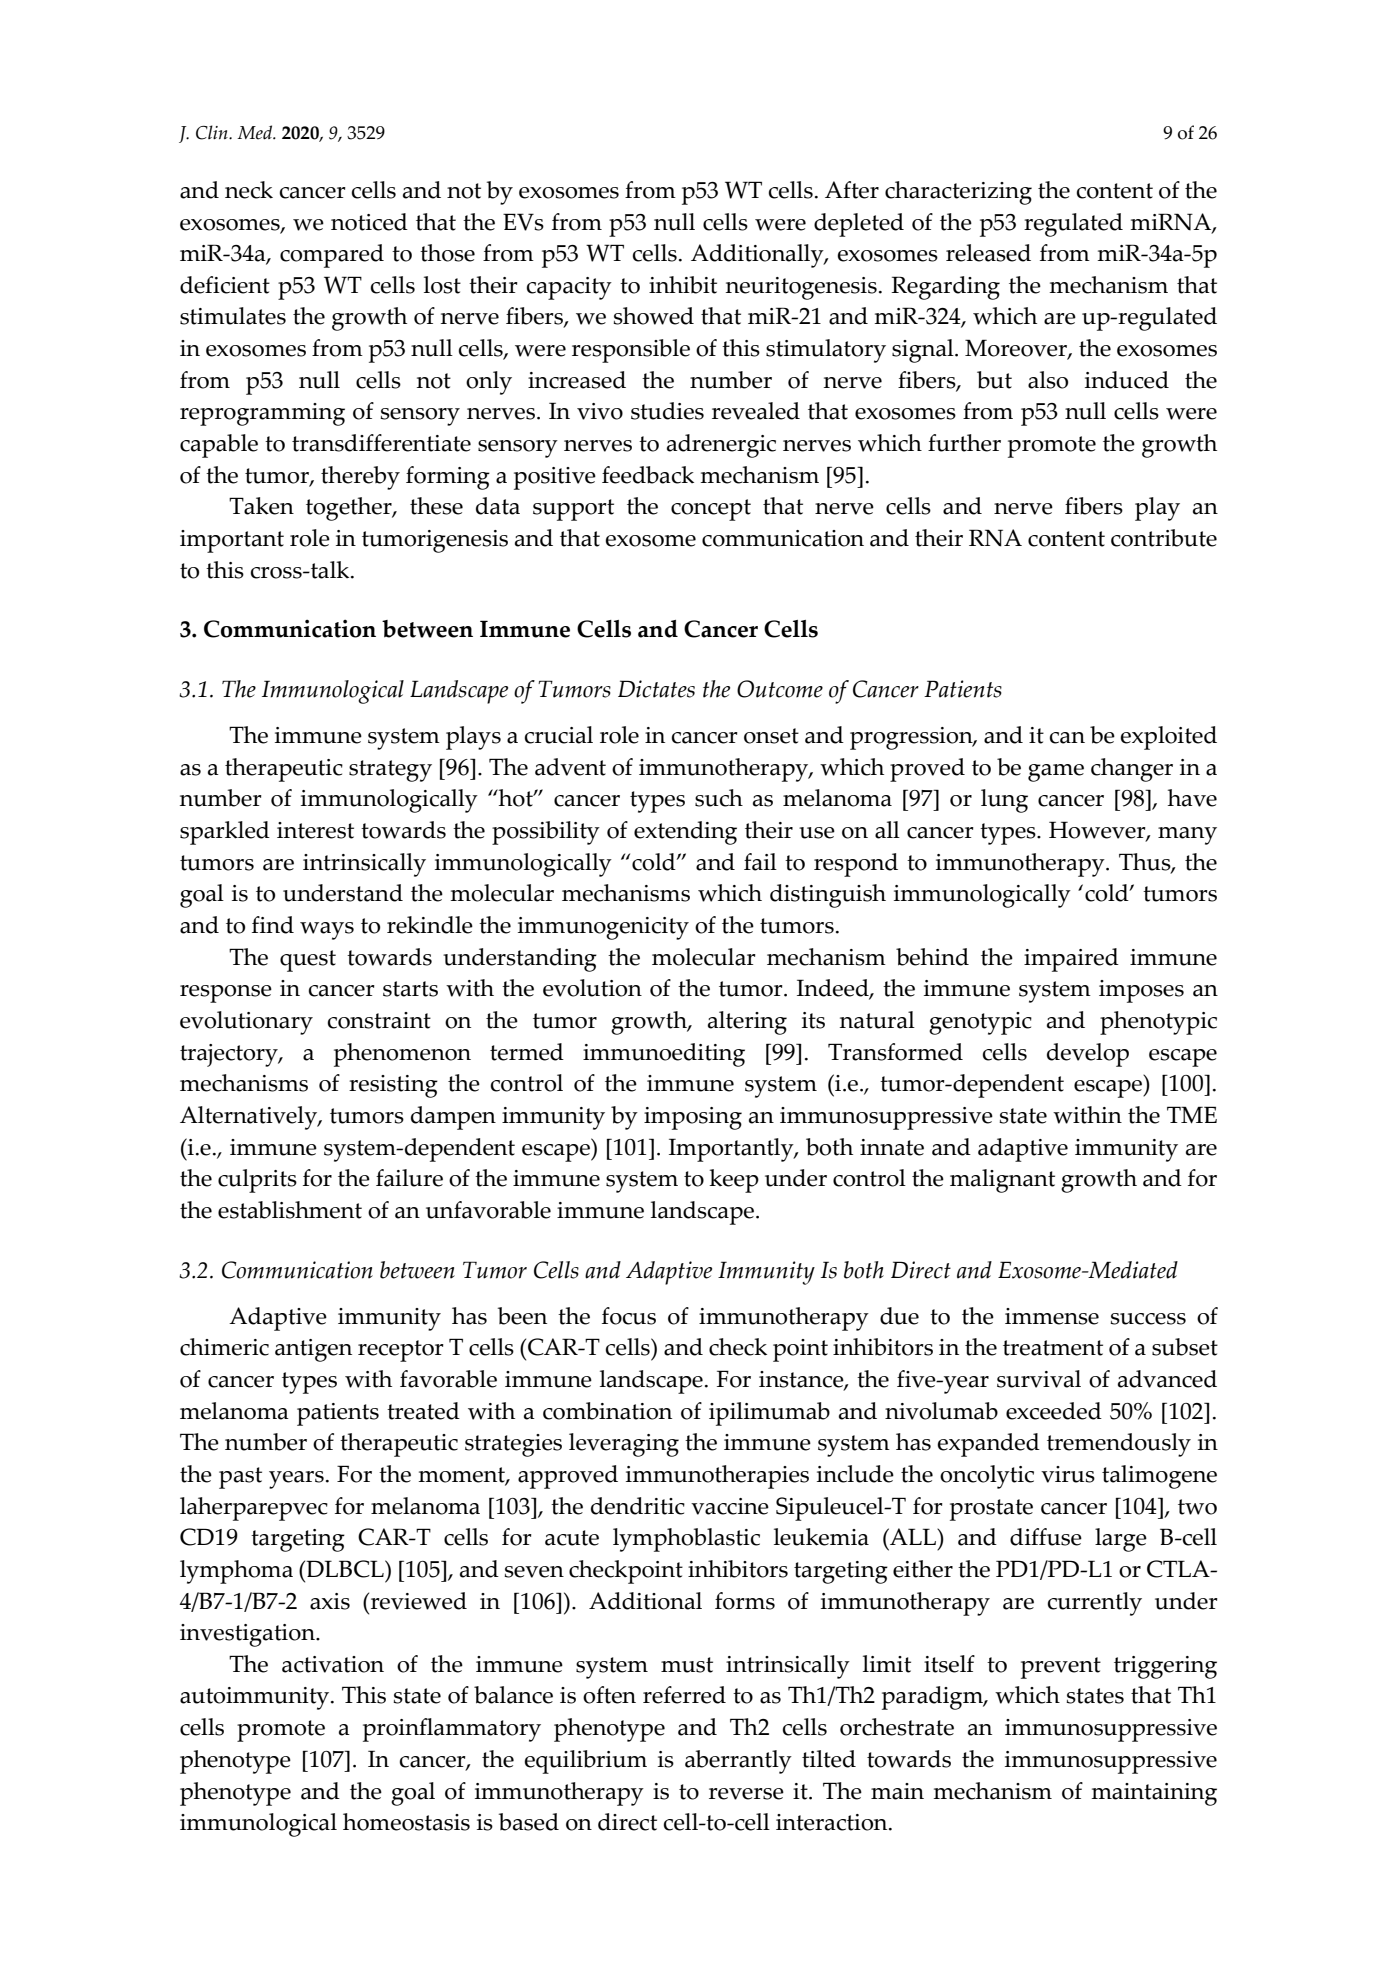 The height and width of the screenshot is (1976, 1397). I want to click on After, so click(852, 190).
